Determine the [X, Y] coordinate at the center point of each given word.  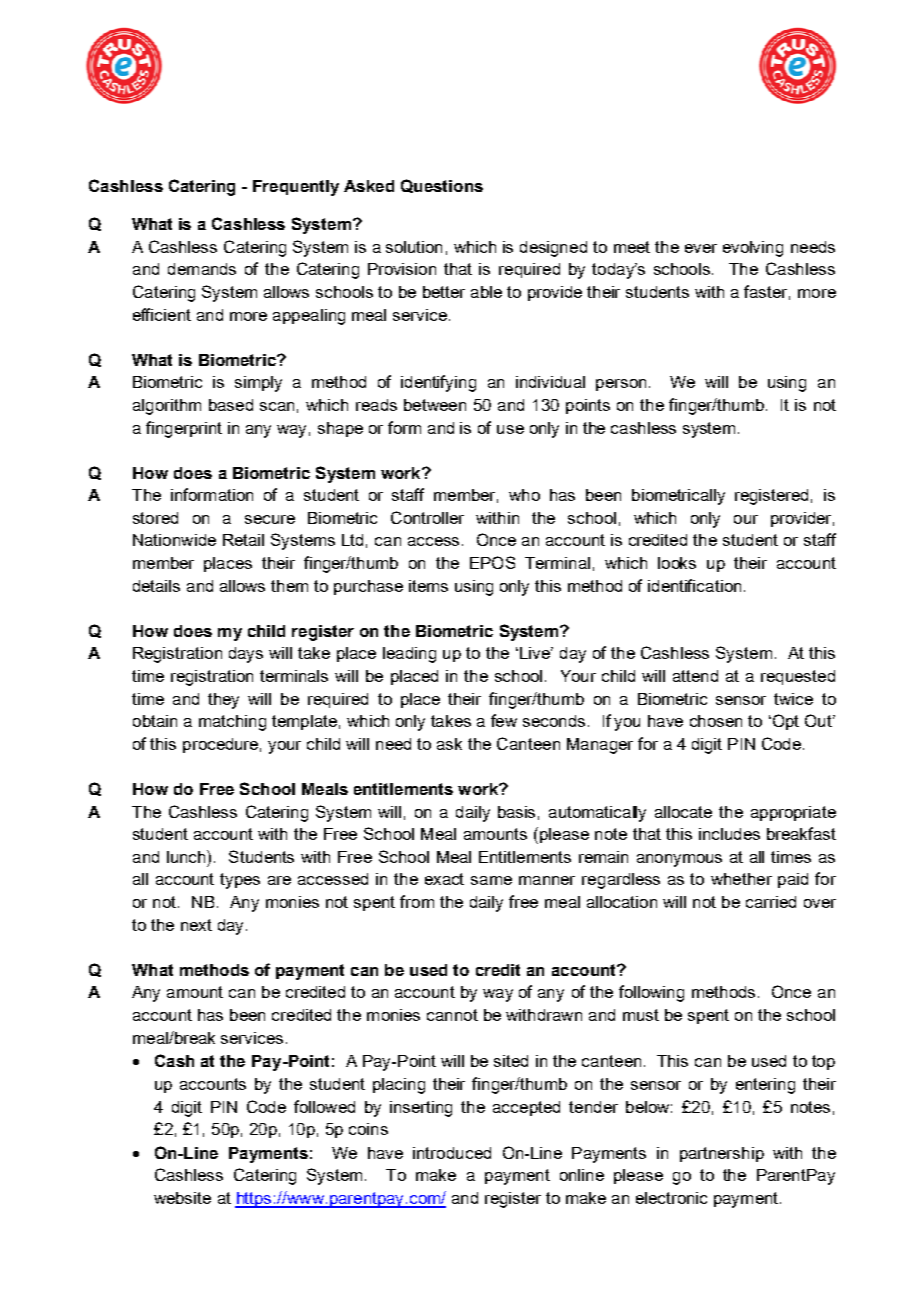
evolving [753, 249]
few [504, 720]
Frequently [296, 188]
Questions [442, 186]
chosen [716, 721]
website [182, 1198]
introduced [452, 1153]
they [223, 701]
